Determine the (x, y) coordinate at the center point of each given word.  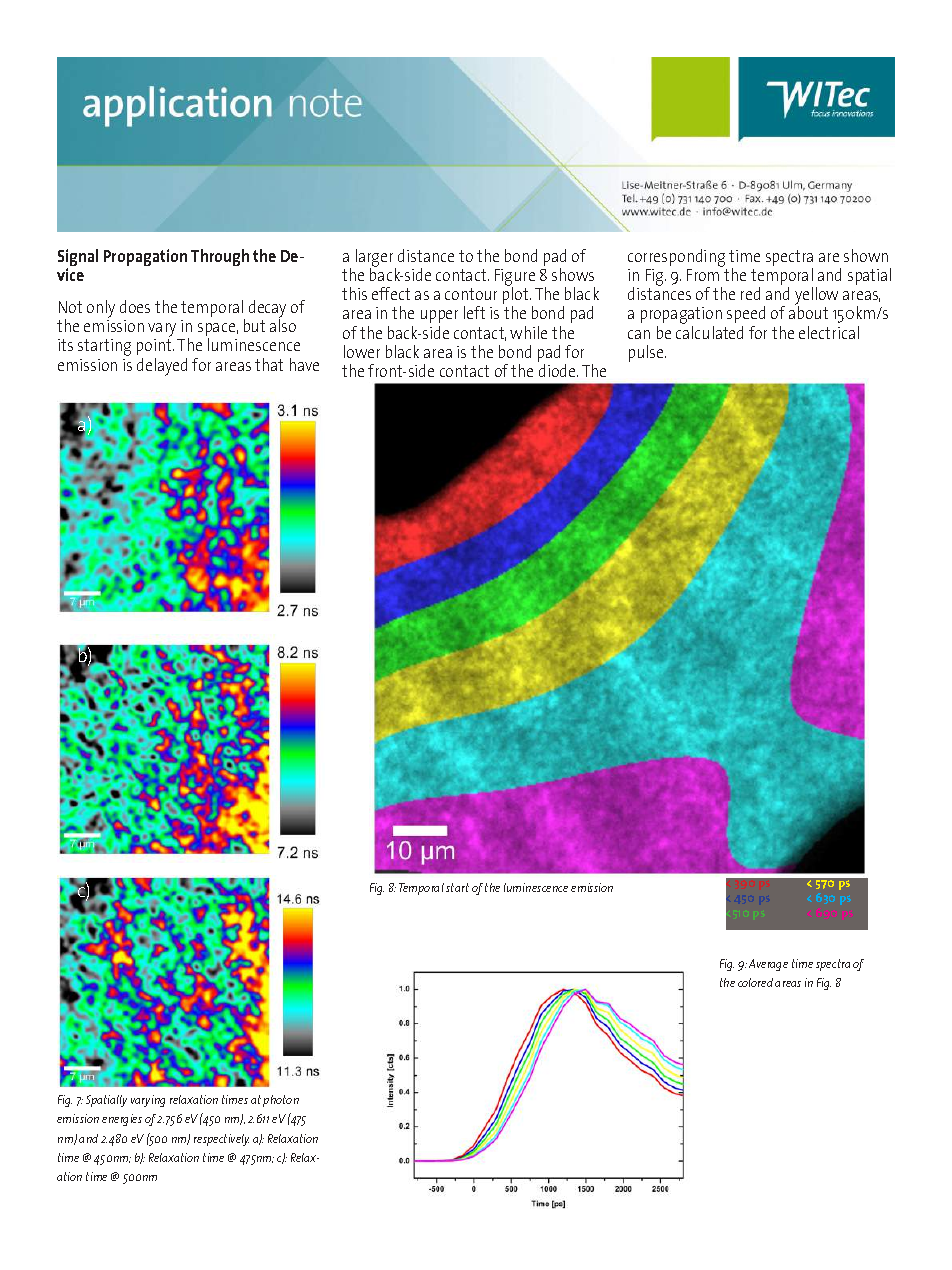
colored (755, 982)
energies (122, 1120)
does (135, 306)
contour (471, 294)
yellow (816, 297)
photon (281, 1101)
